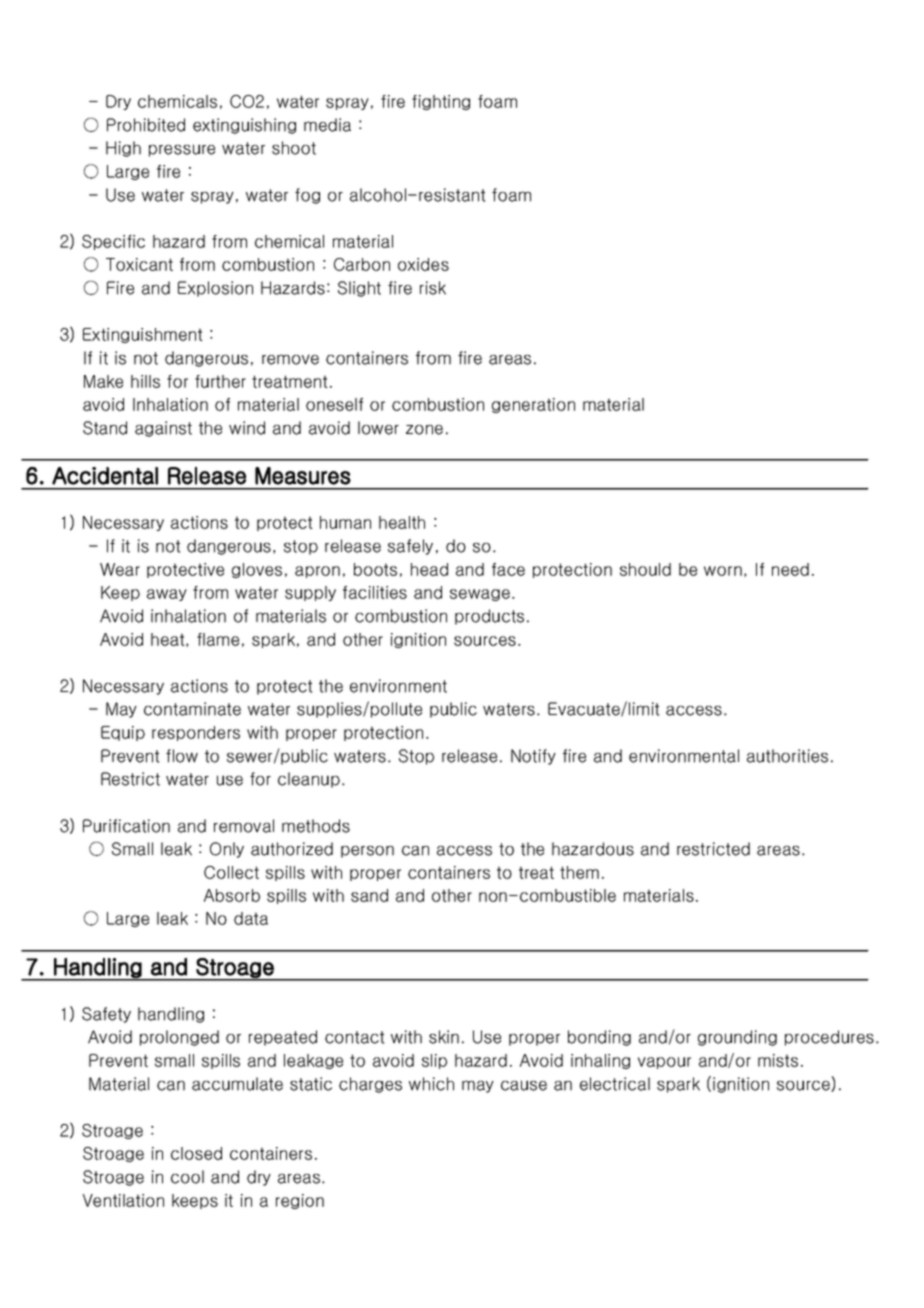  I want to click on worn, so click(723, 571).
